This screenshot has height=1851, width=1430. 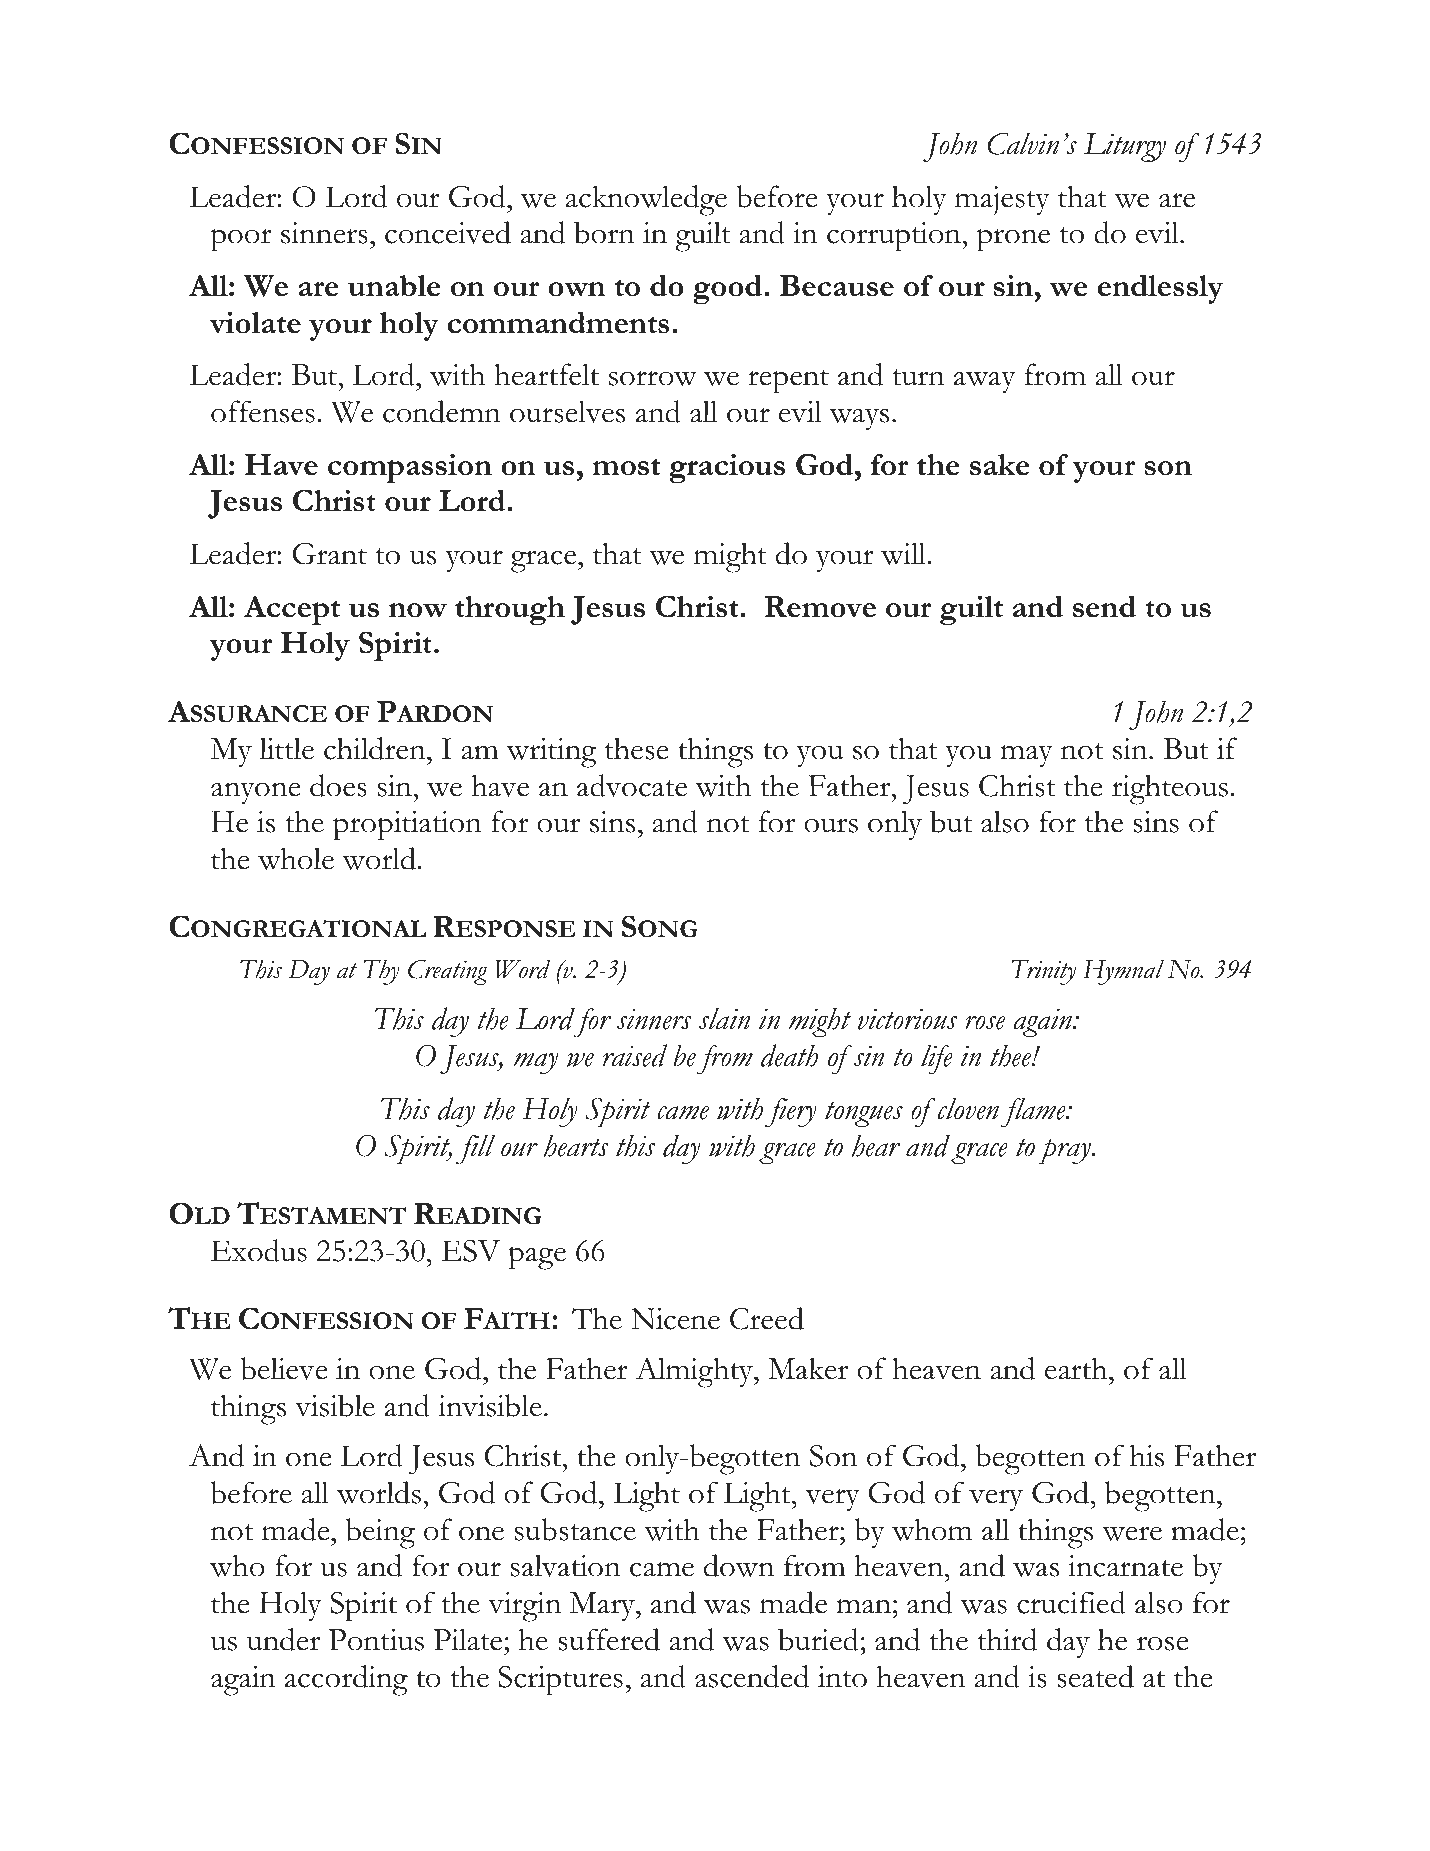 What do you see at coordinates (727, 469) in the screenshot?
I see `gracious` at bounding box center [727, 469].
